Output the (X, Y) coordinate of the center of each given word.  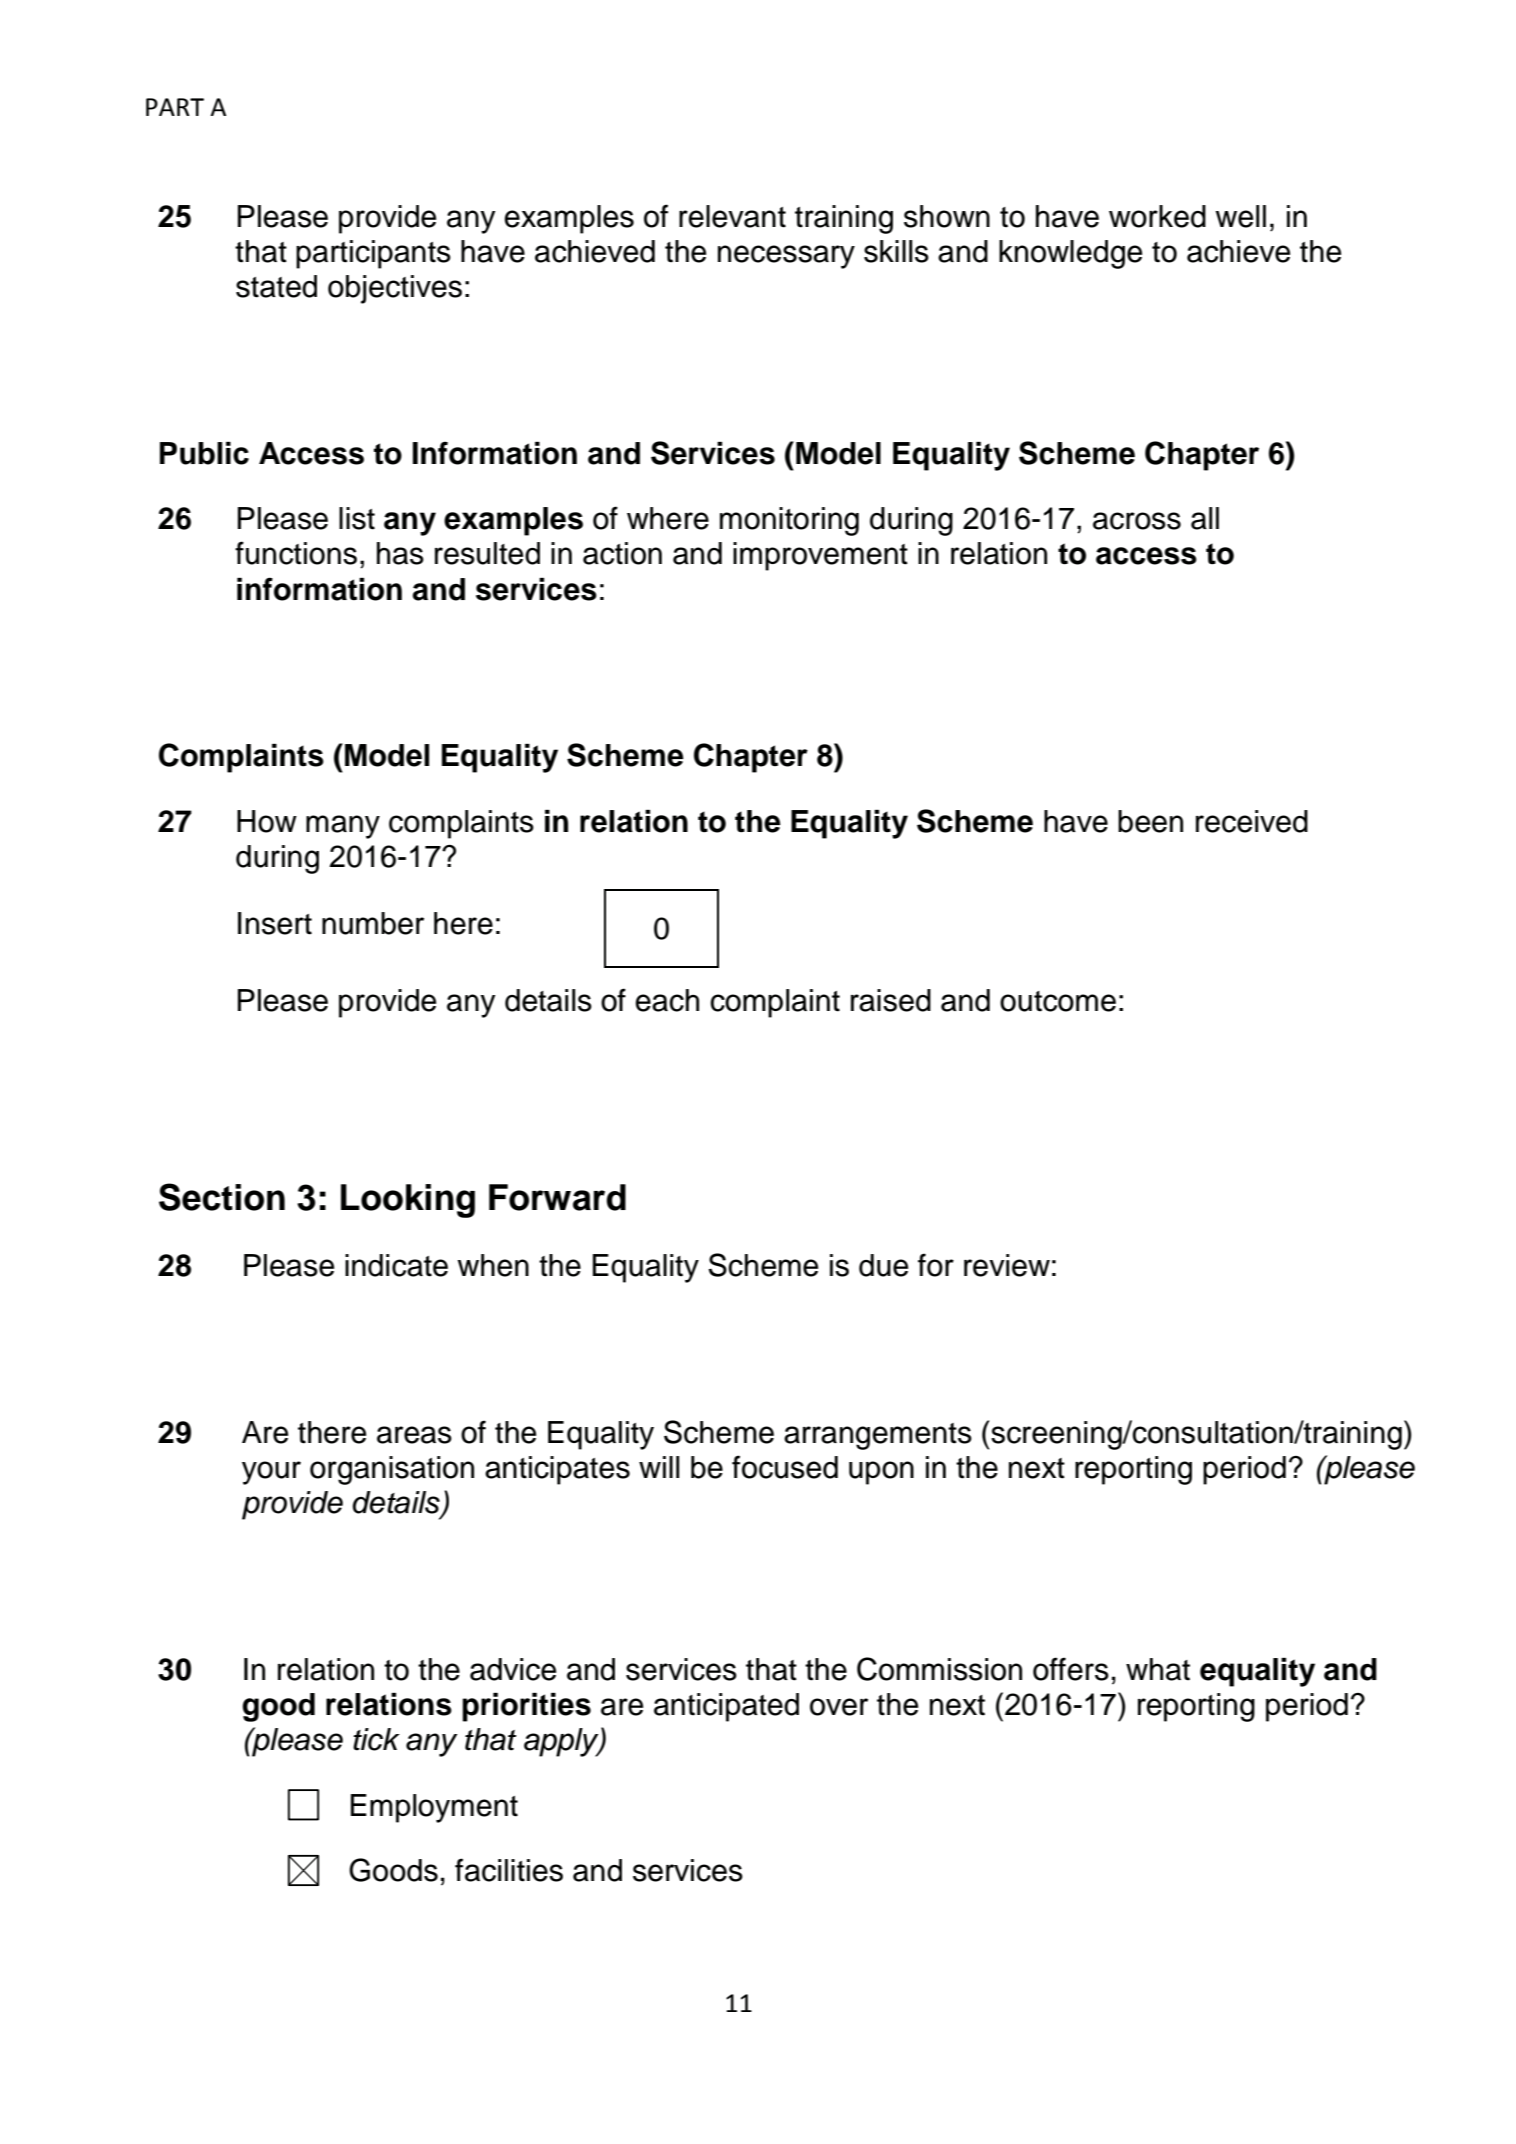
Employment (434, 1808)
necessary (786, 257)
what (1158, 1669)
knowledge (1070, 254)
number (373, 923)
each (667, 1000)
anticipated (726, 1707)
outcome (1058, 1001)
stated (276, 286)
